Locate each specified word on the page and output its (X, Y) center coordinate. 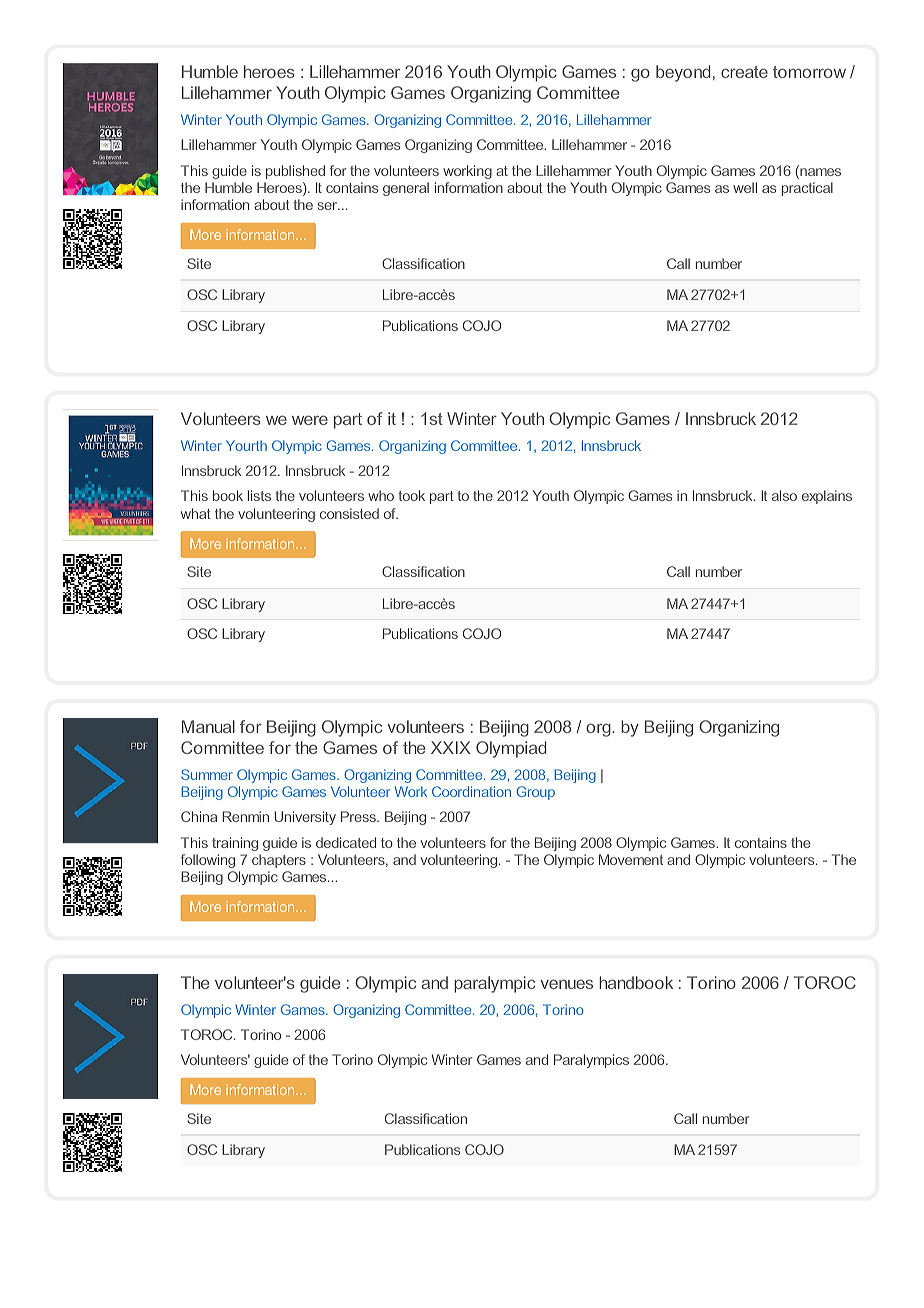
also (784, 495)
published (295, 172)
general (406, 189)
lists (259, 495)
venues (567, 984)
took (411, 495)
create (744, 72)
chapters (279, 861)
